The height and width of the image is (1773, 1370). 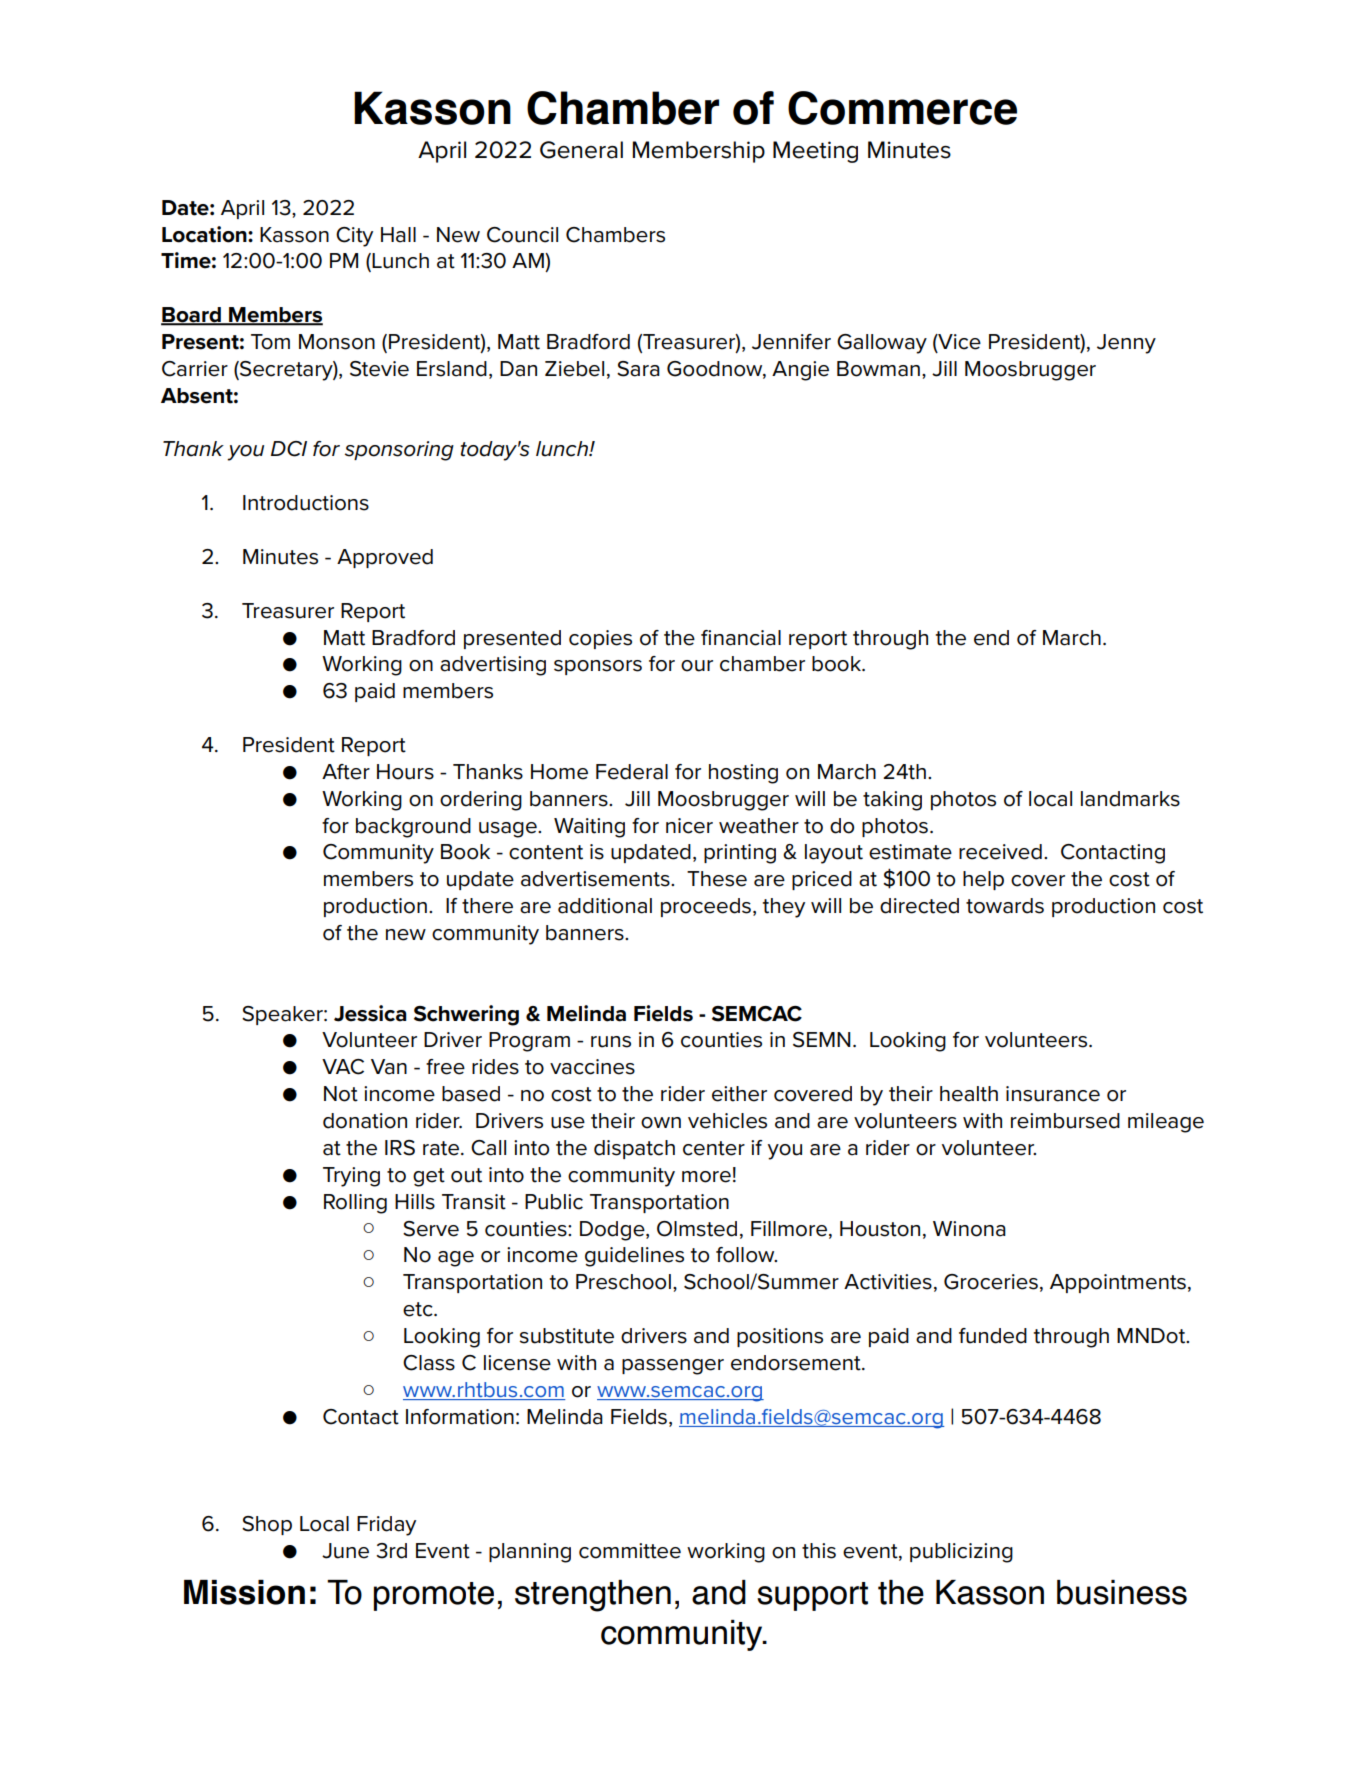 What do you see at coordinates (581, 150) in the image?
I see `General` at bounding box center [581, 150].
